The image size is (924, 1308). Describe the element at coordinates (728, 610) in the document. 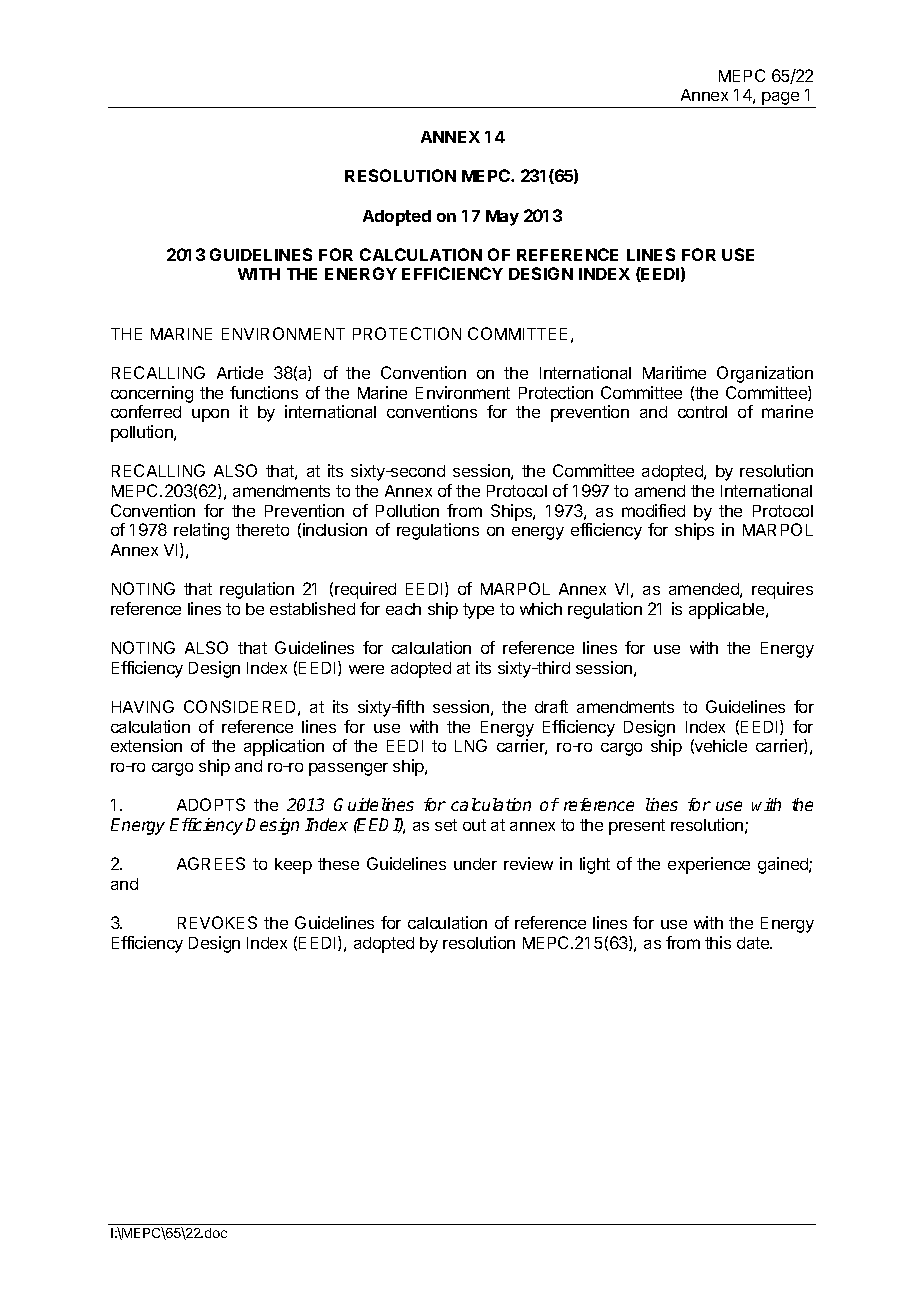

I see `applicable` at that location.
